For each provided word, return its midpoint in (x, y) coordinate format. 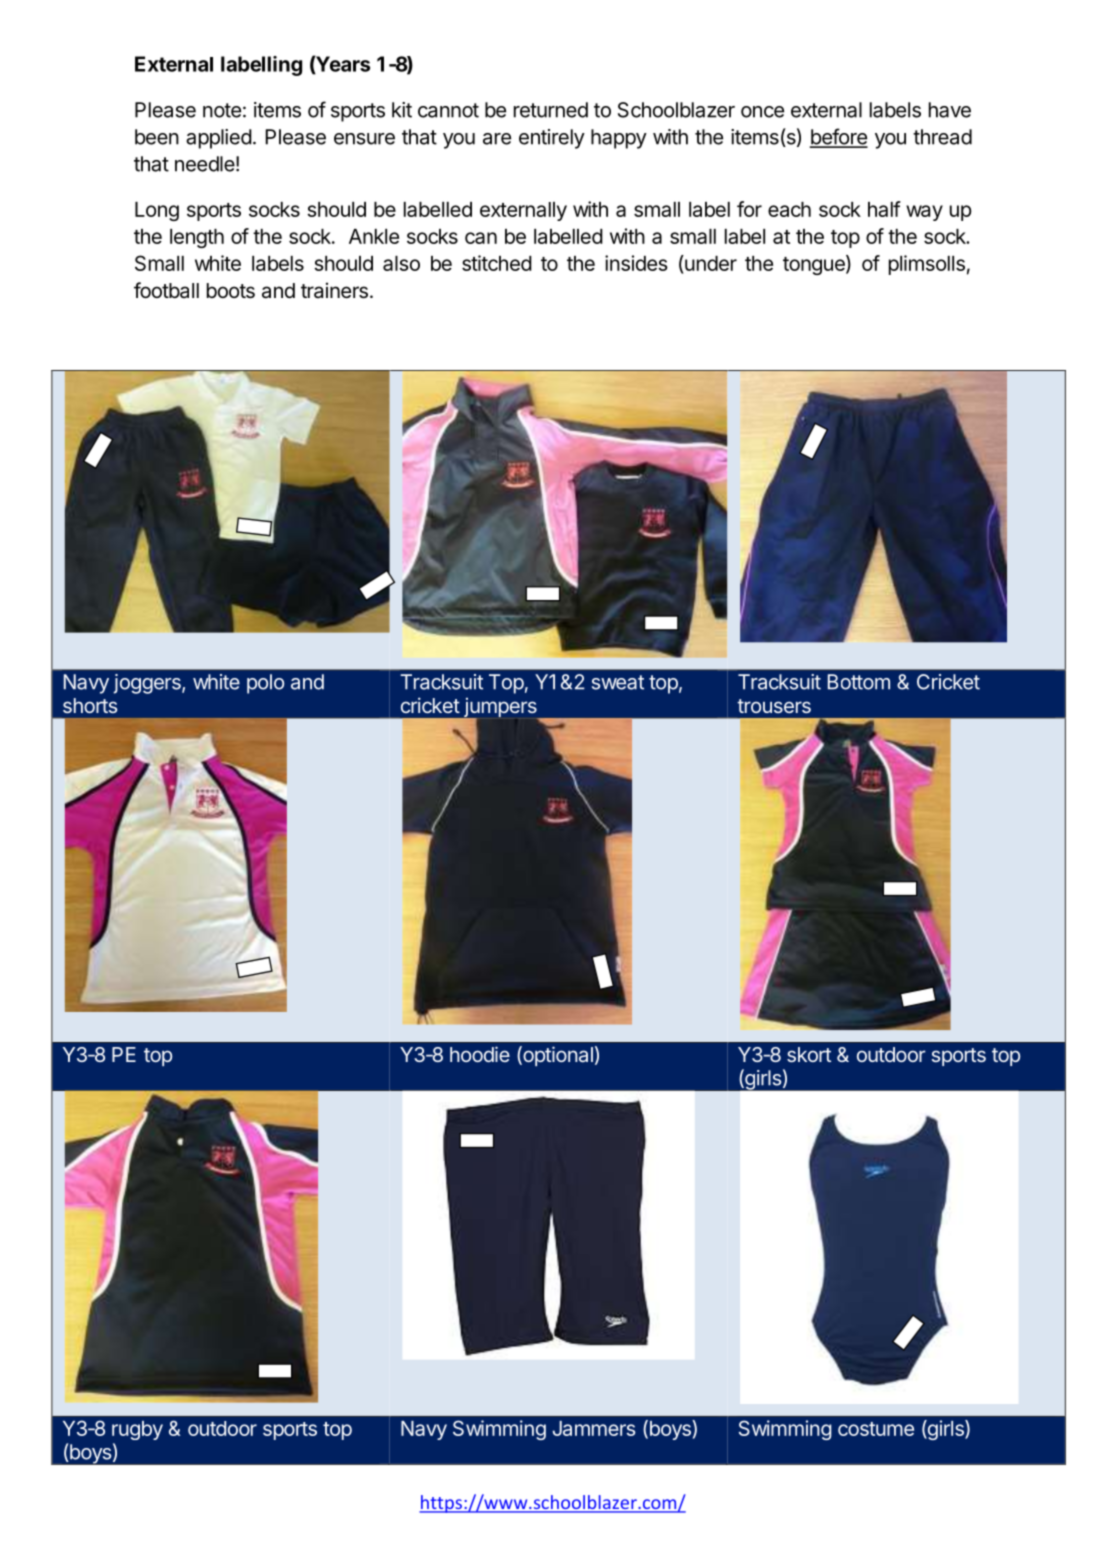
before (839, 137)
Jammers (594, 1428)
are (497, 139)
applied (219, 139)
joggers (148, 684)
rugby (137, 1430)
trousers (774, 706)
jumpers (500, 709)
